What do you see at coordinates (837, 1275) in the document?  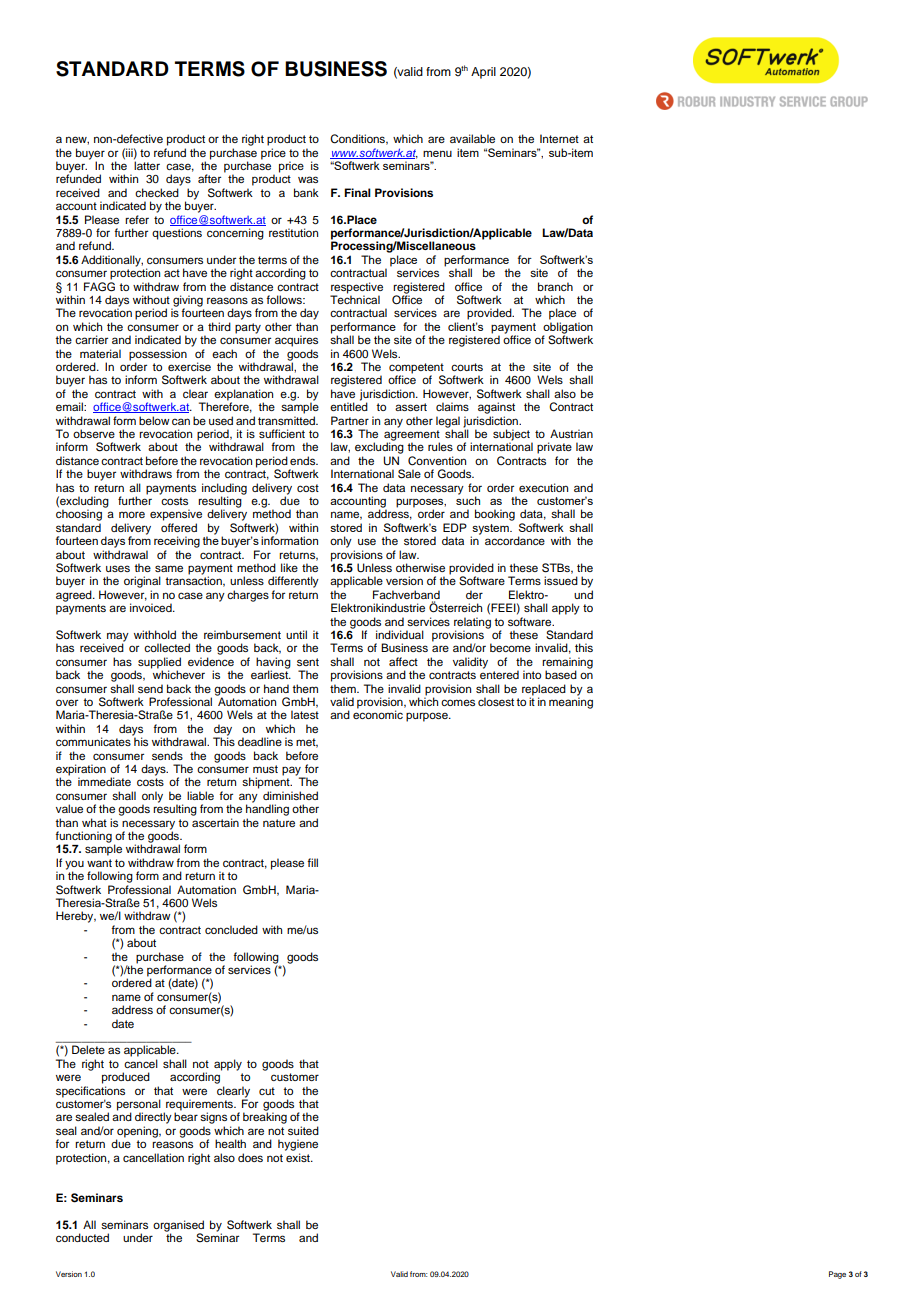 I see `Page` at bounding box center [837, 1275].
